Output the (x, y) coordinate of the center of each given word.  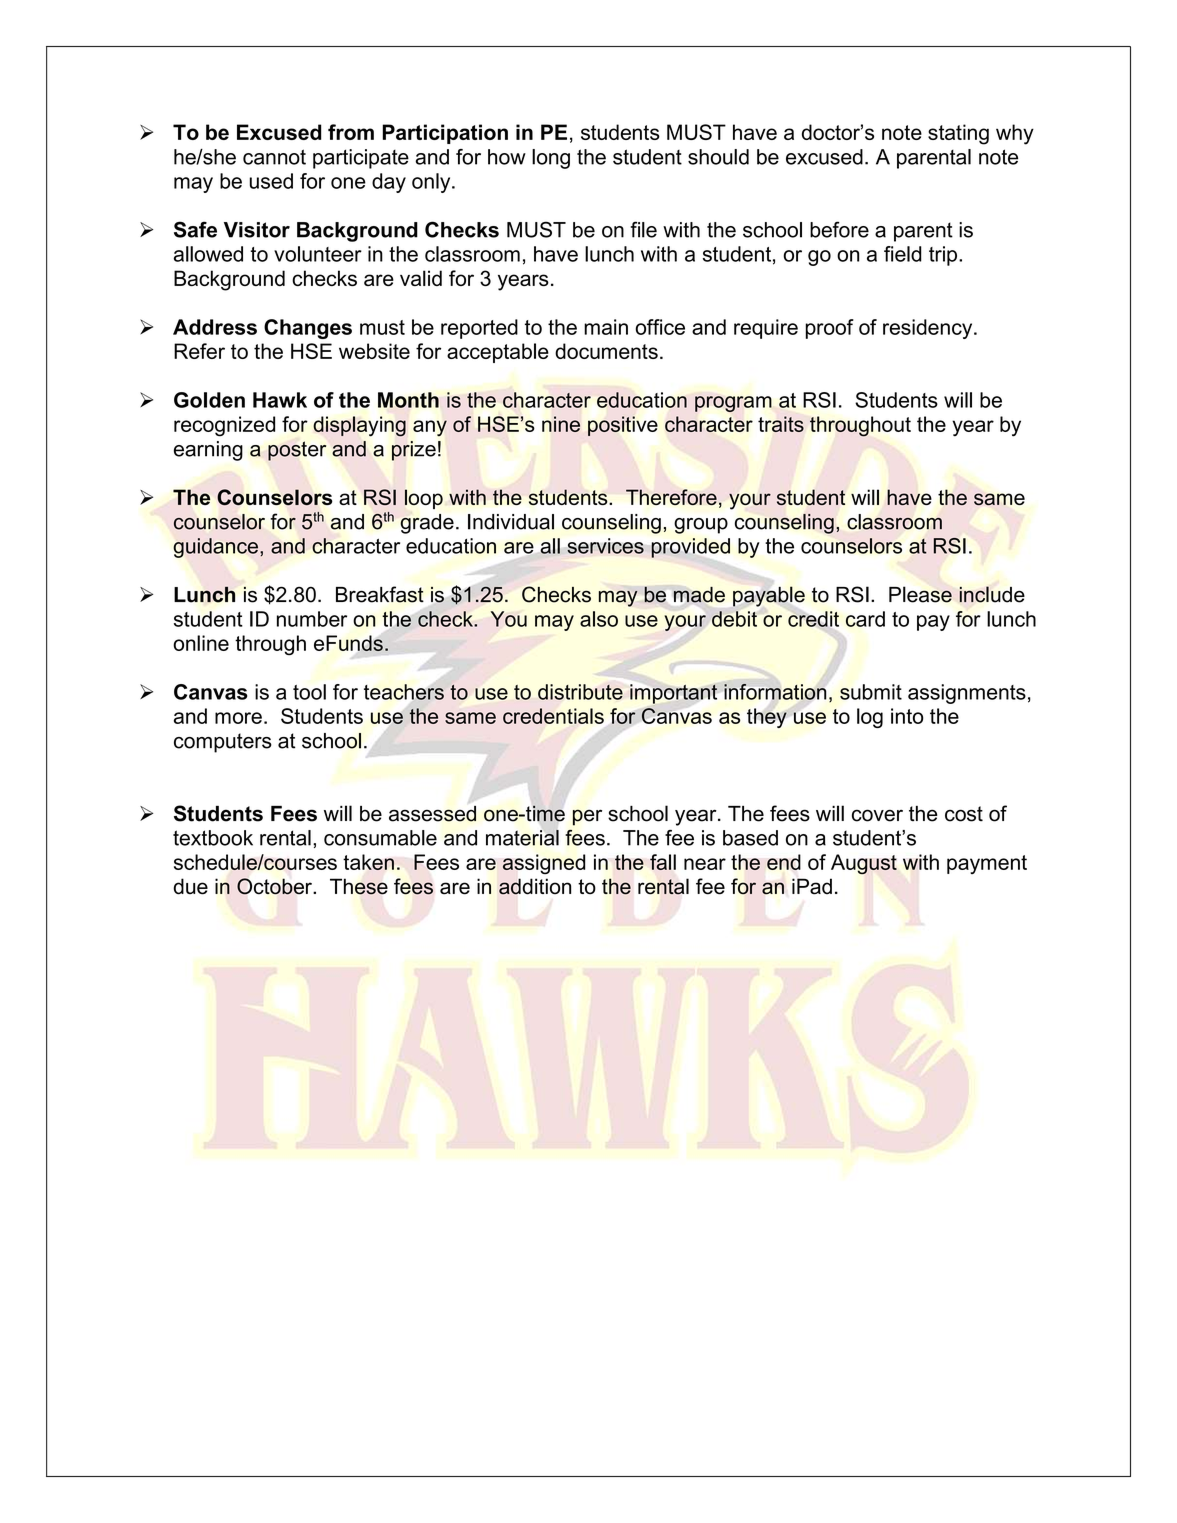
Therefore (671, 497)
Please (920, 594)
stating (958, 134)
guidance (216, 548)
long (551, 159)
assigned (544, 864)
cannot (274, 157)
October (275, 886)
